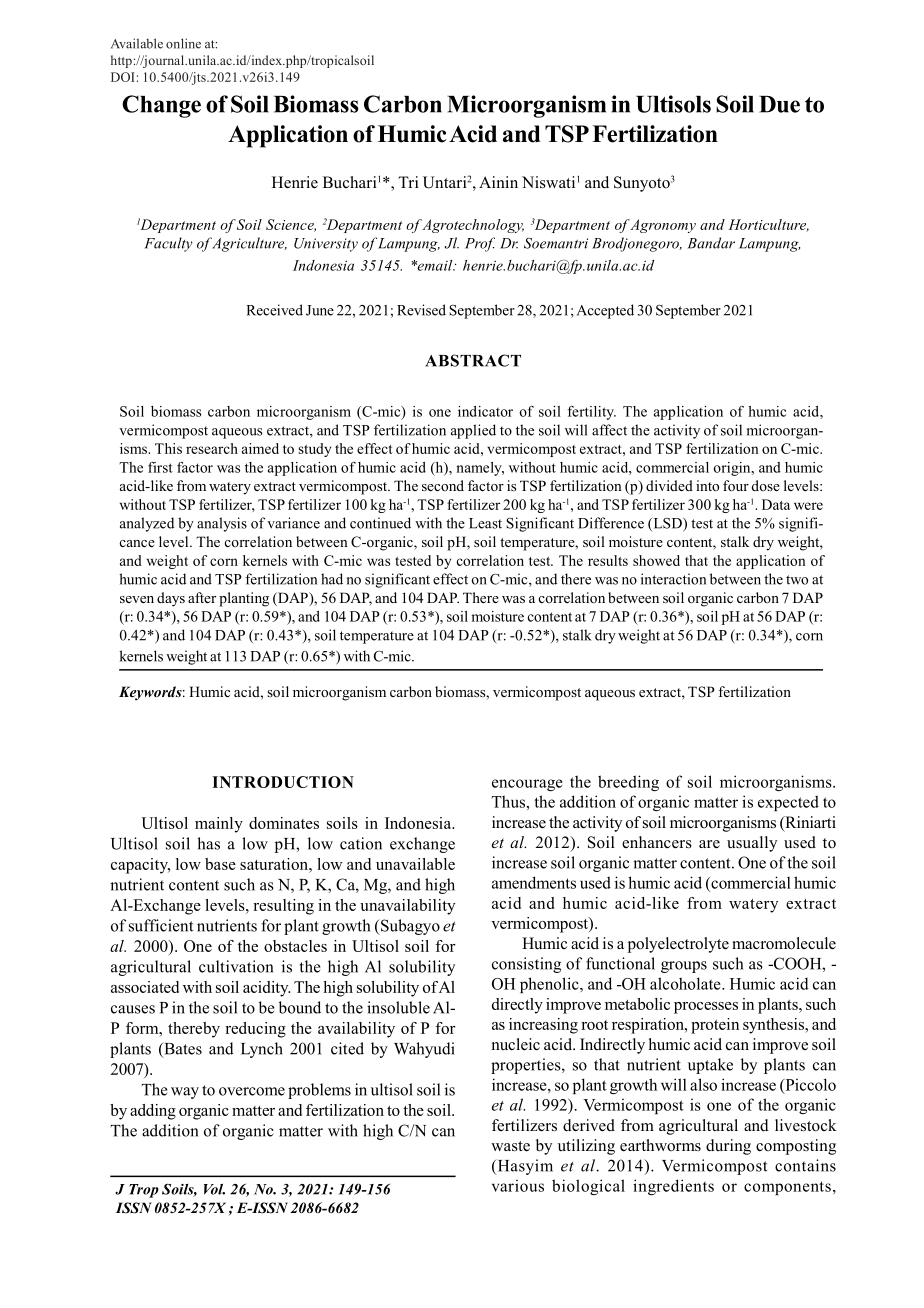  I want to click on Bandar, so click(711, 243).
